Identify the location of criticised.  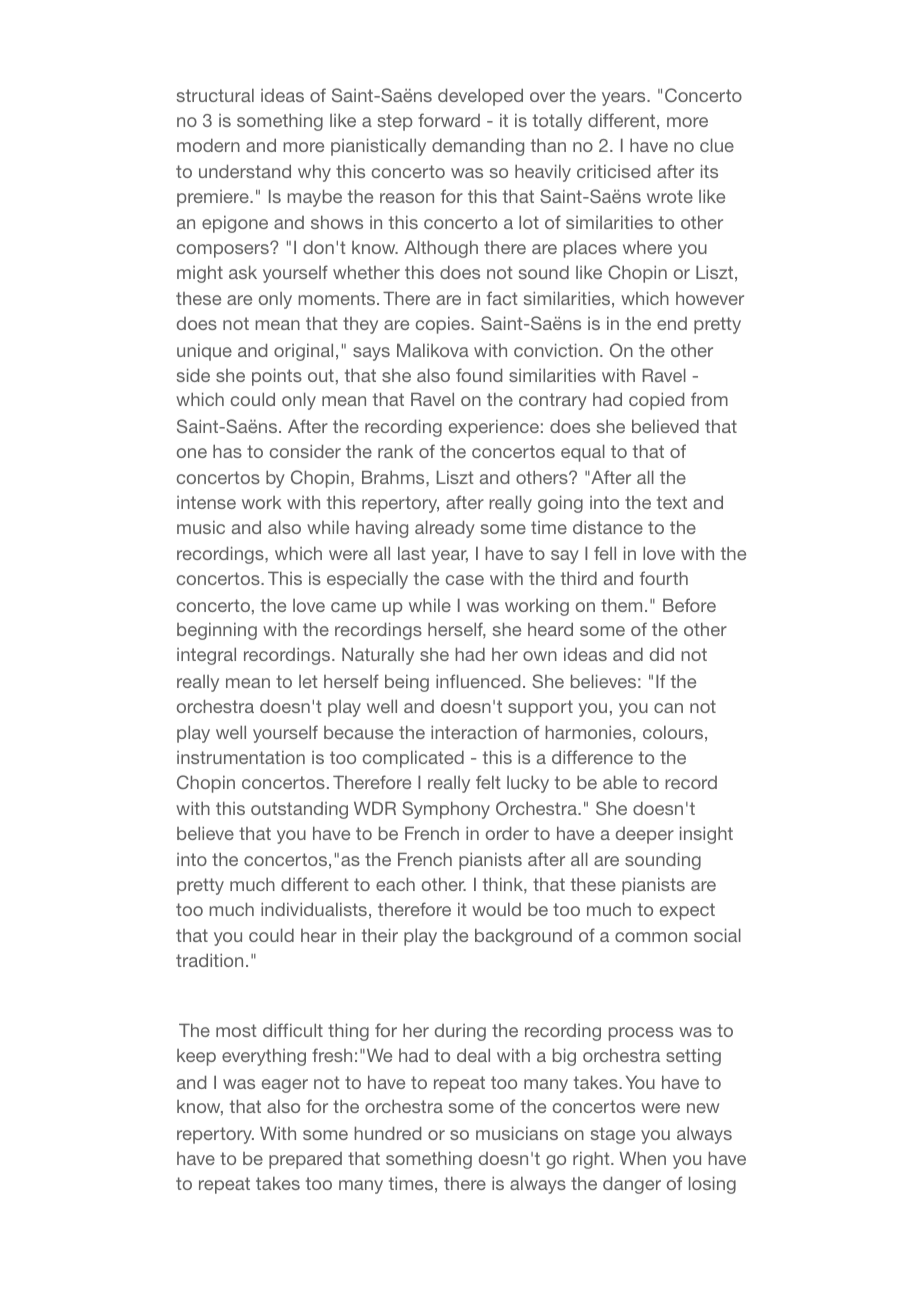
(613, 171).
